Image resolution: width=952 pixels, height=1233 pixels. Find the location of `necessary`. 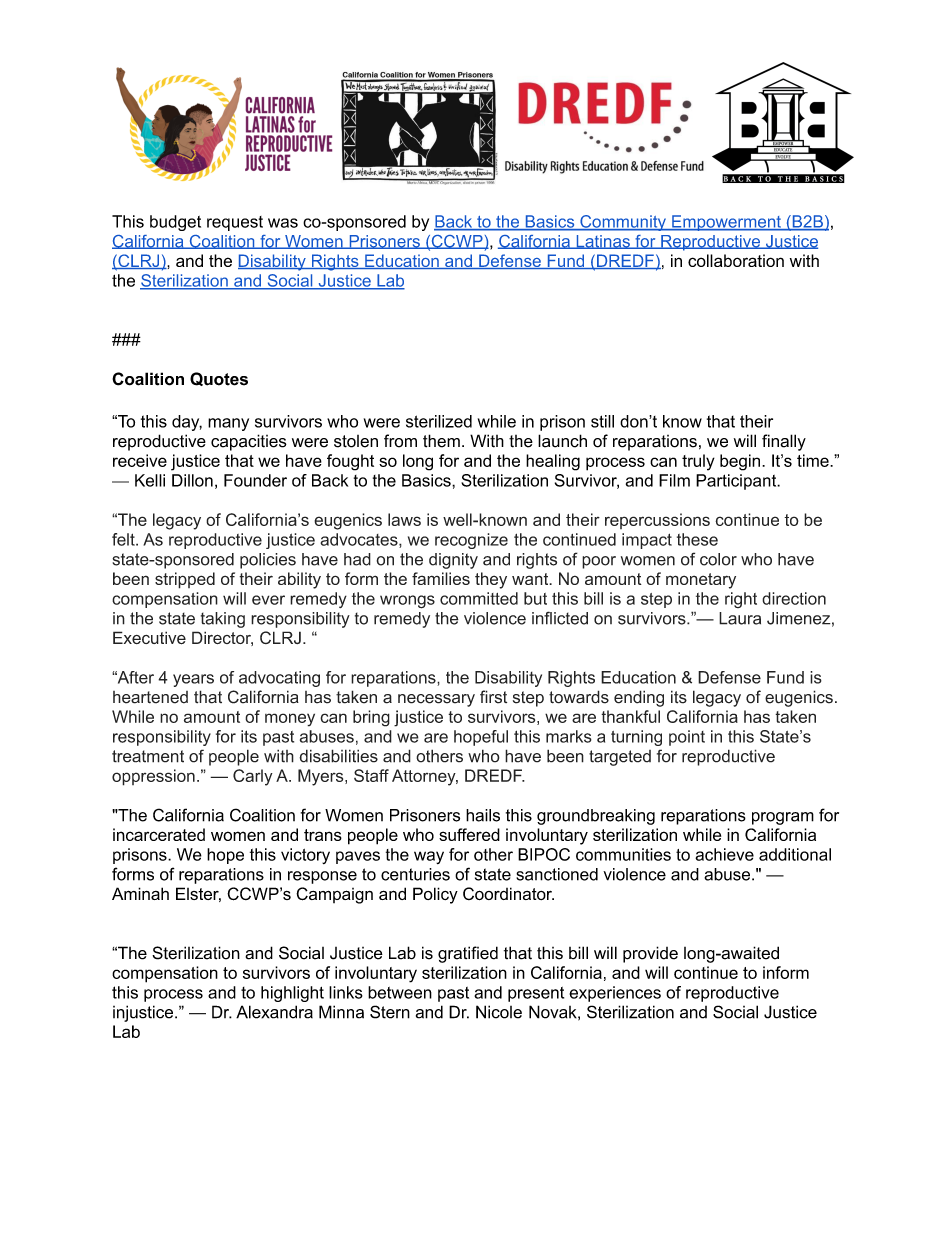

necessary is located at coordinates (436, 700).
